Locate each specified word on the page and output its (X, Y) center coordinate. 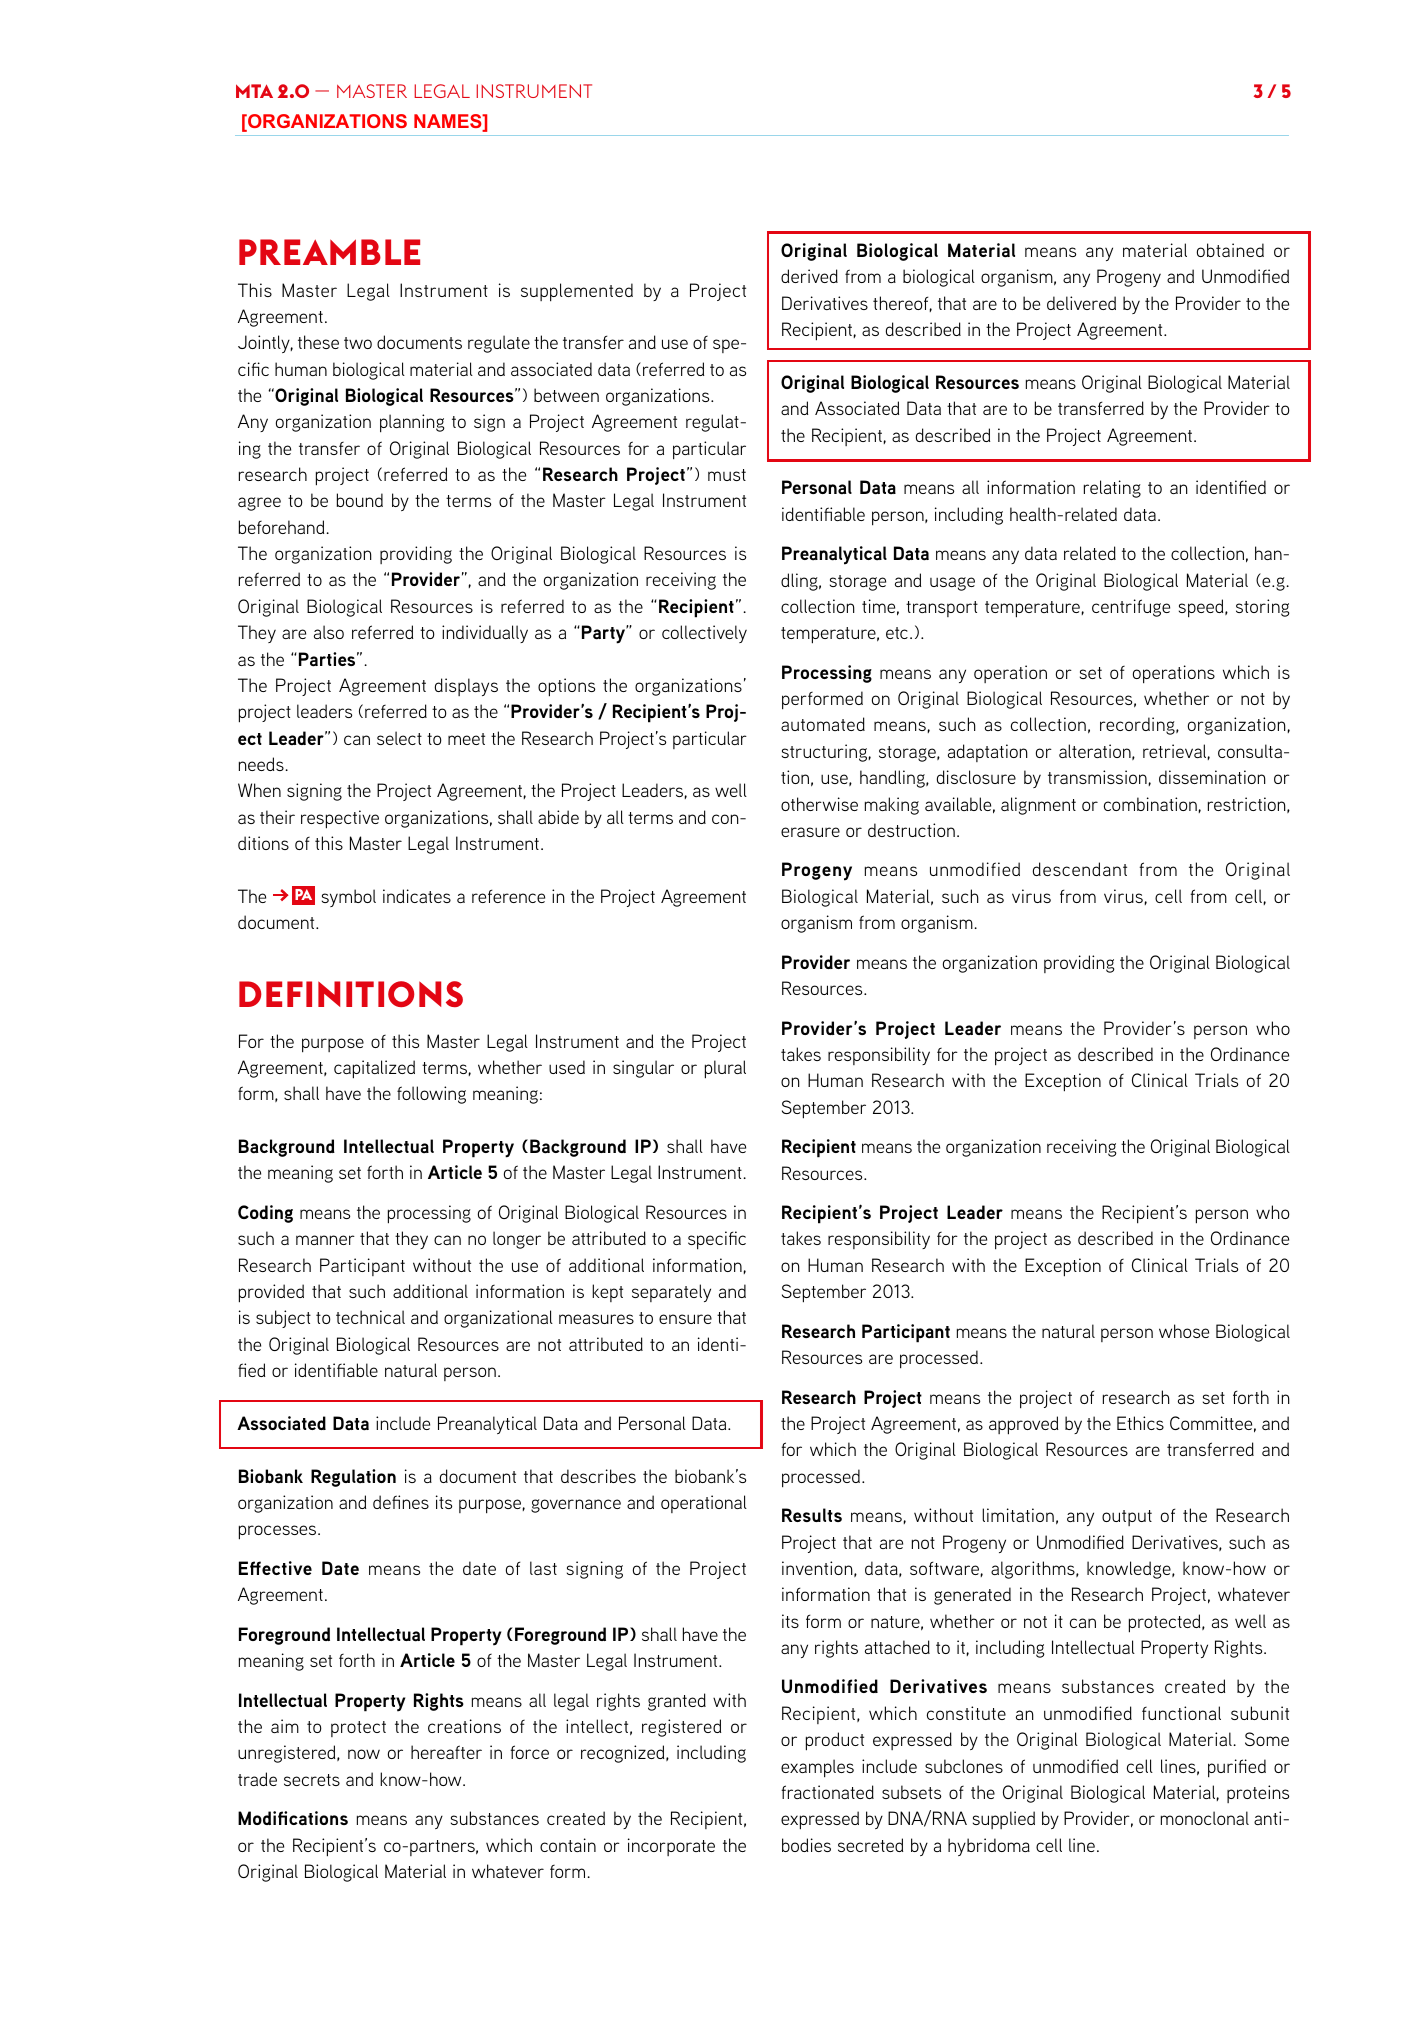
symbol (349, 898)
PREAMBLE (329, 252)
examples (817, 1768)
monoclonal (1205, 1818)
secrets (312, 1780)
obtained (1230, 250)
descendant (1080, 869)
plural (725, 1069)
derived (809, 276)
